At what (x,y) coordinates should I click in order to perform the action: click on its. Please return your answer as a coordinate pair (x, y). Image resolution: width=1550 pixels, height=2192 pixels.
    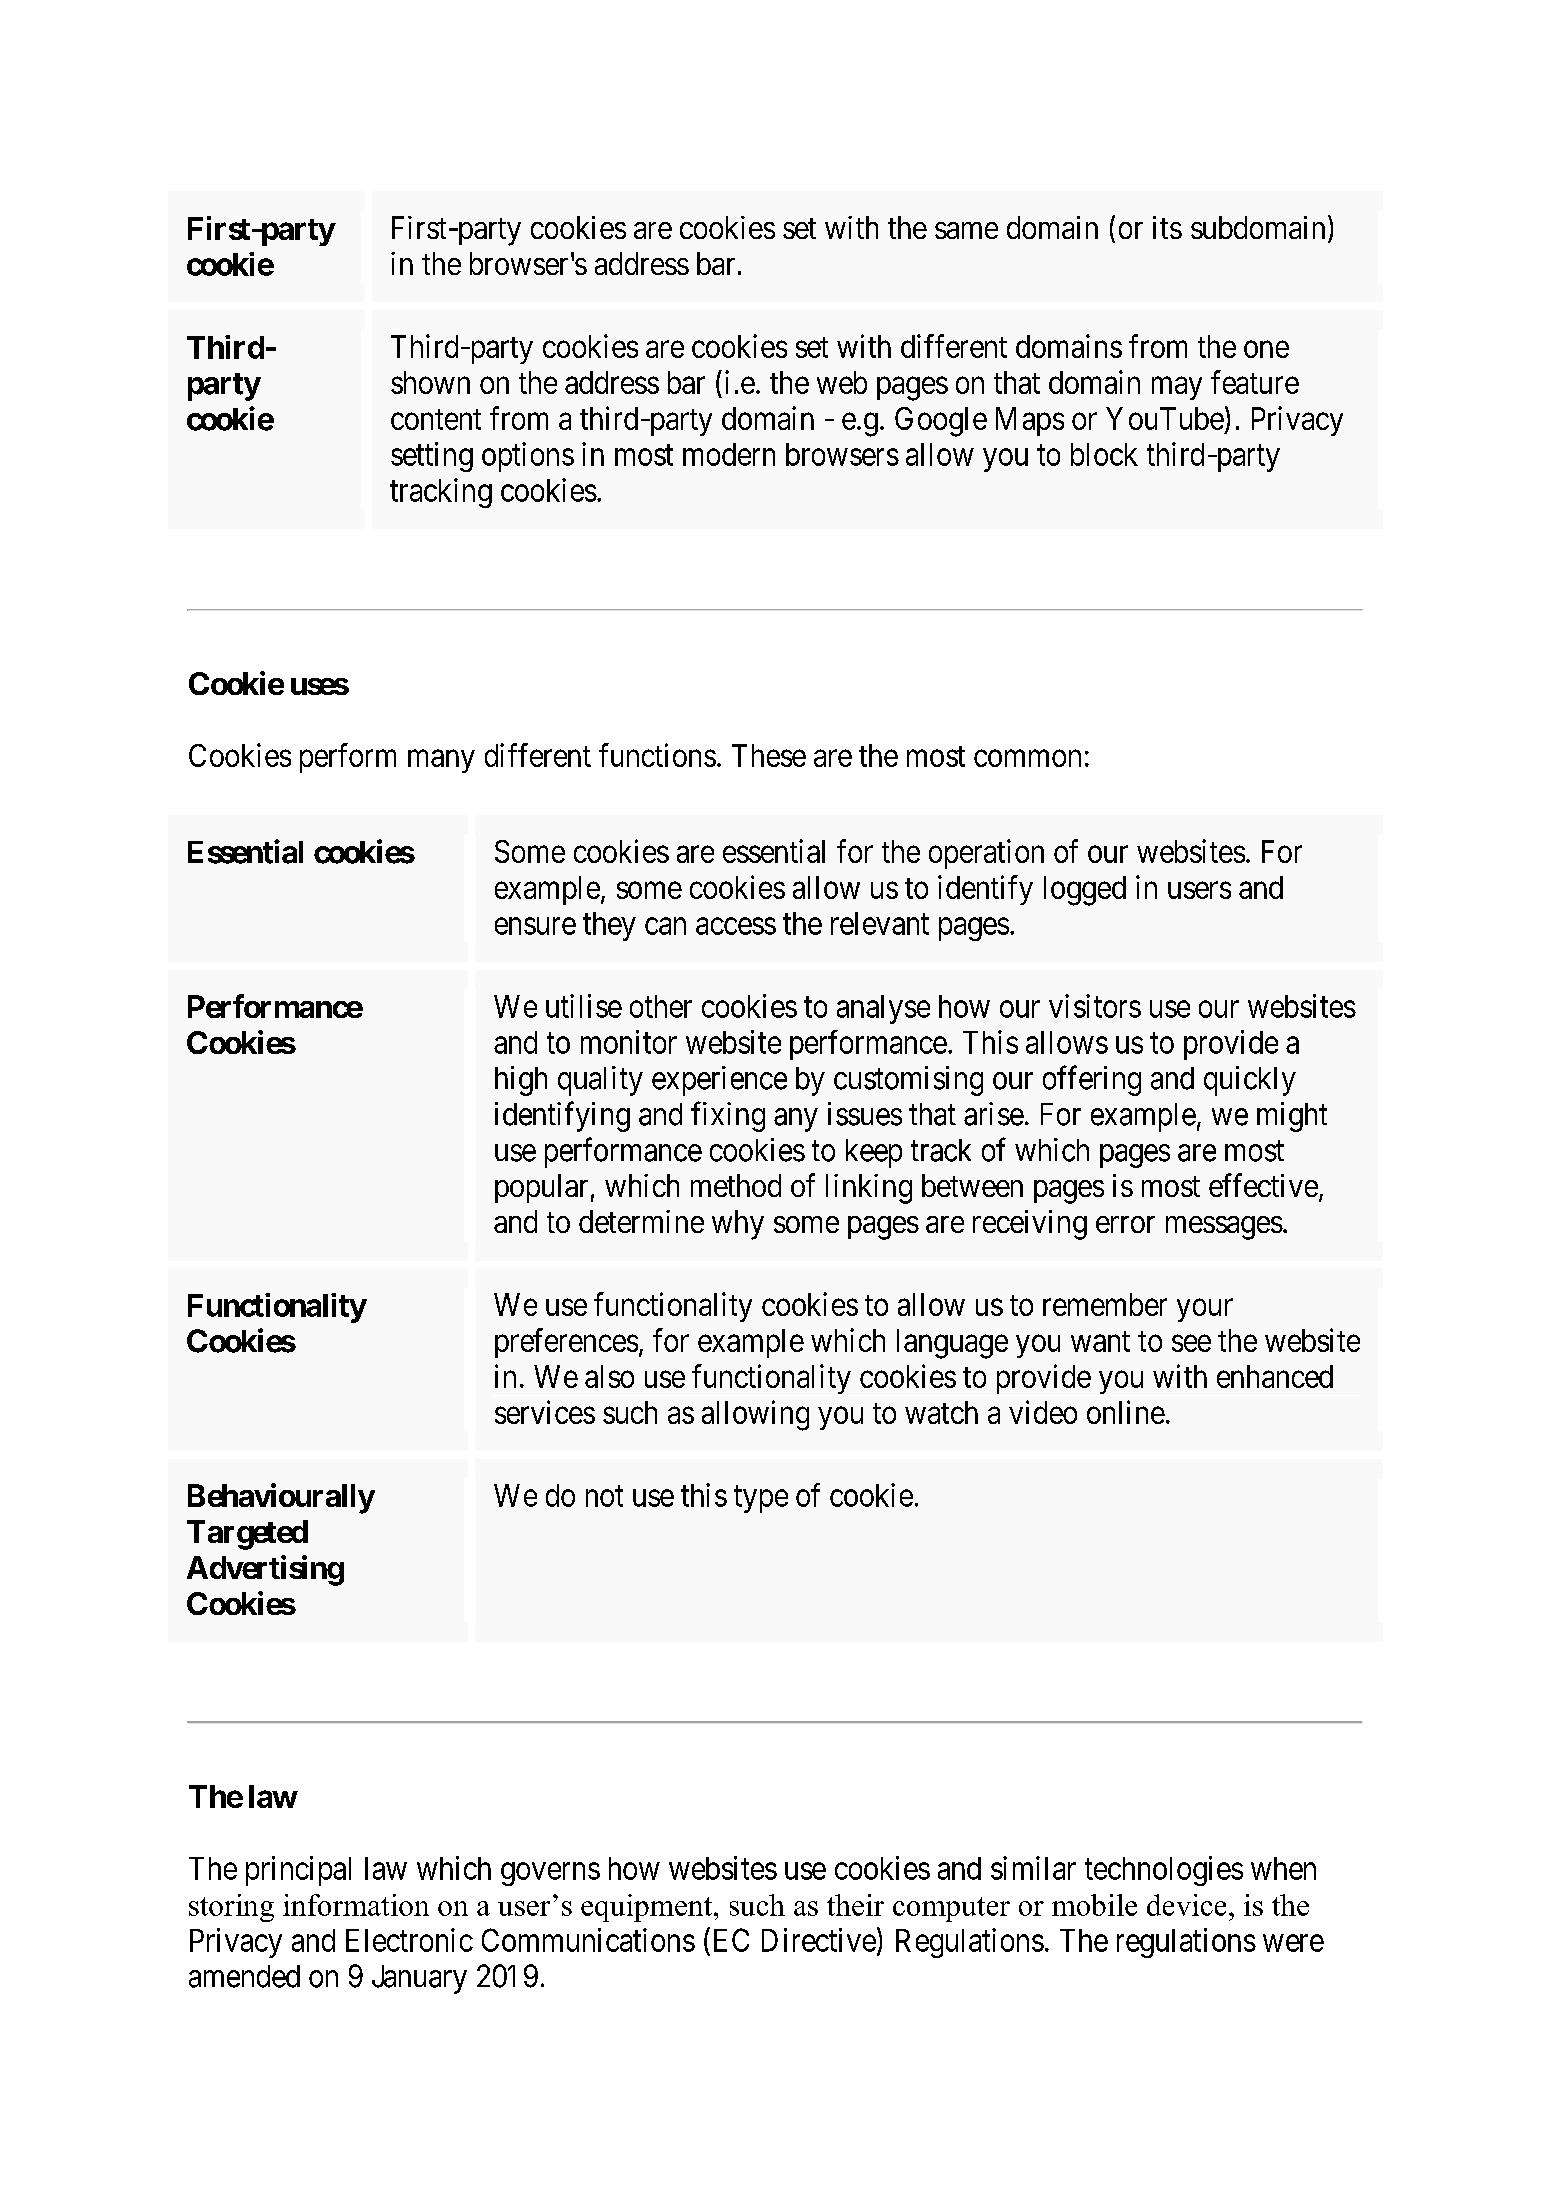
    Looking at the image, I should click on (1167, 227).
